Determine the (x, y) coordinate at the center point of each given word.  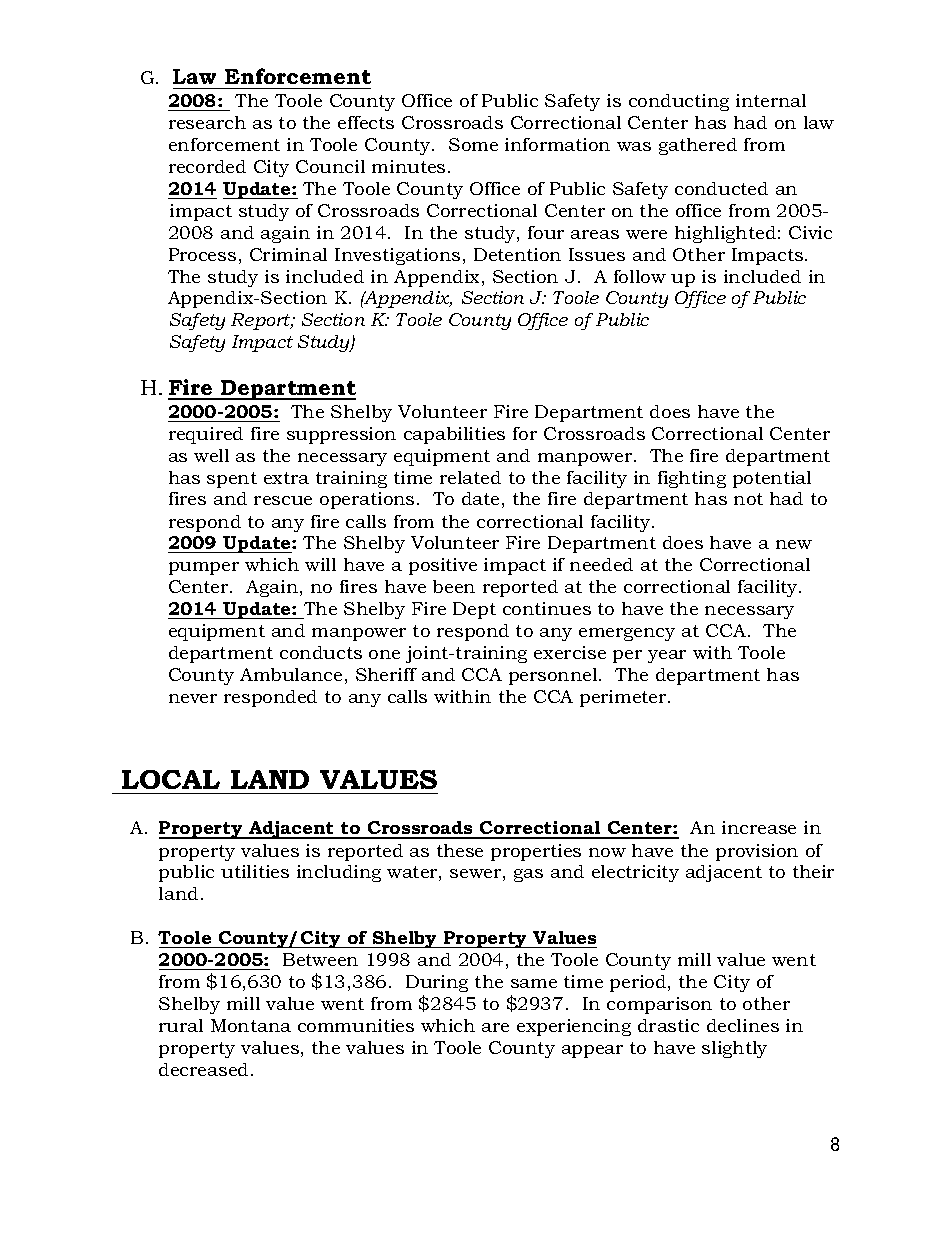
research (207, 122)
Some (473, 144)
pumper (204, 568)
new (794, 544)
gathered (698, 146)
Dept (474, 610)
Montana (251, 1025)
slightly (734, 1049)
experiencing (574, 1027)
